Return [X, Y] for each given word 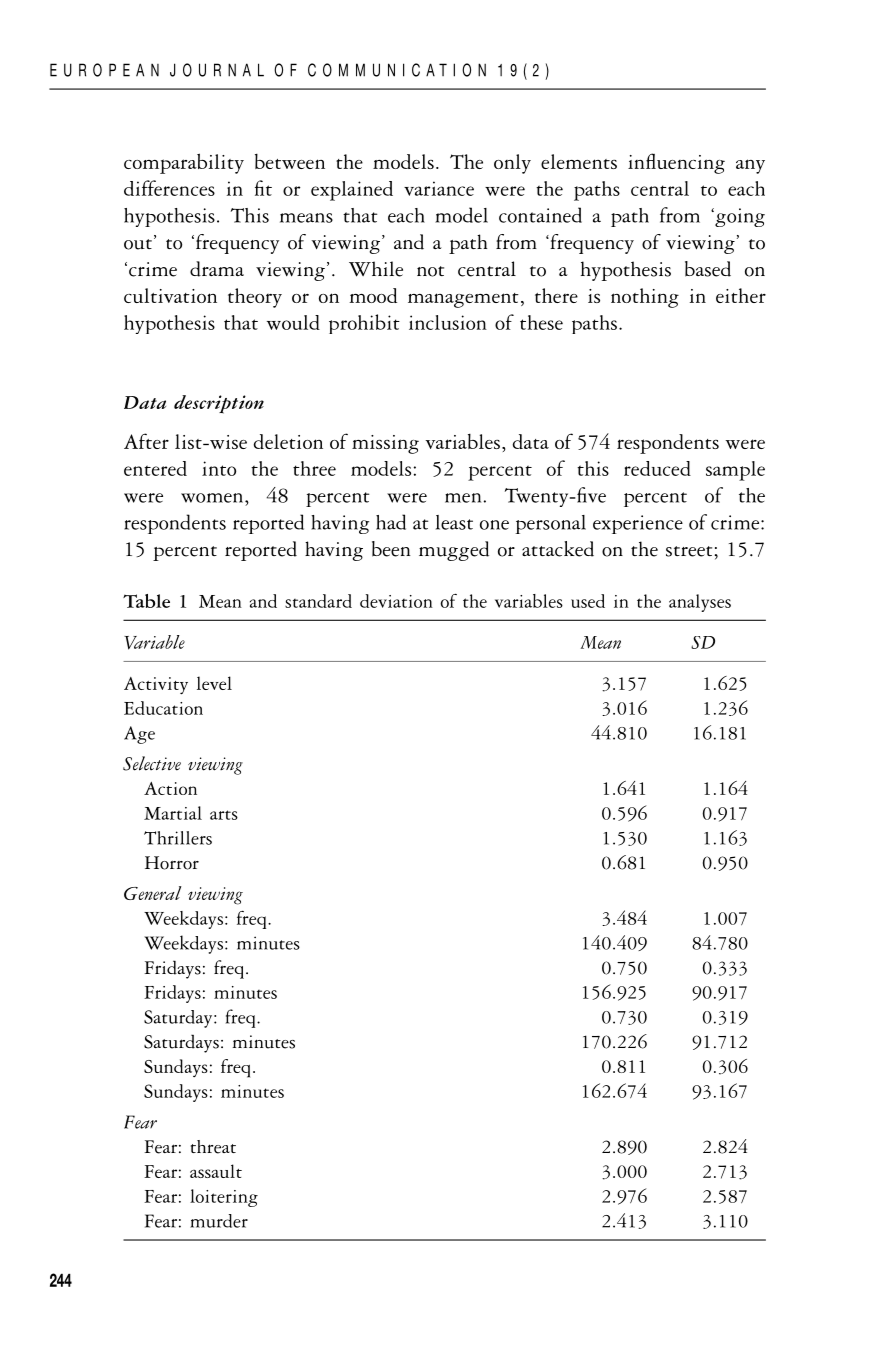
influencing [676, 163]
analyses [700, 603]
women [213, 498]
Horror [172, 863]
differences [169, 188]
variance [439, 188]
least [454, 522]
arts [224, 815]
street [689, 551]
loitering [224, 1198]
